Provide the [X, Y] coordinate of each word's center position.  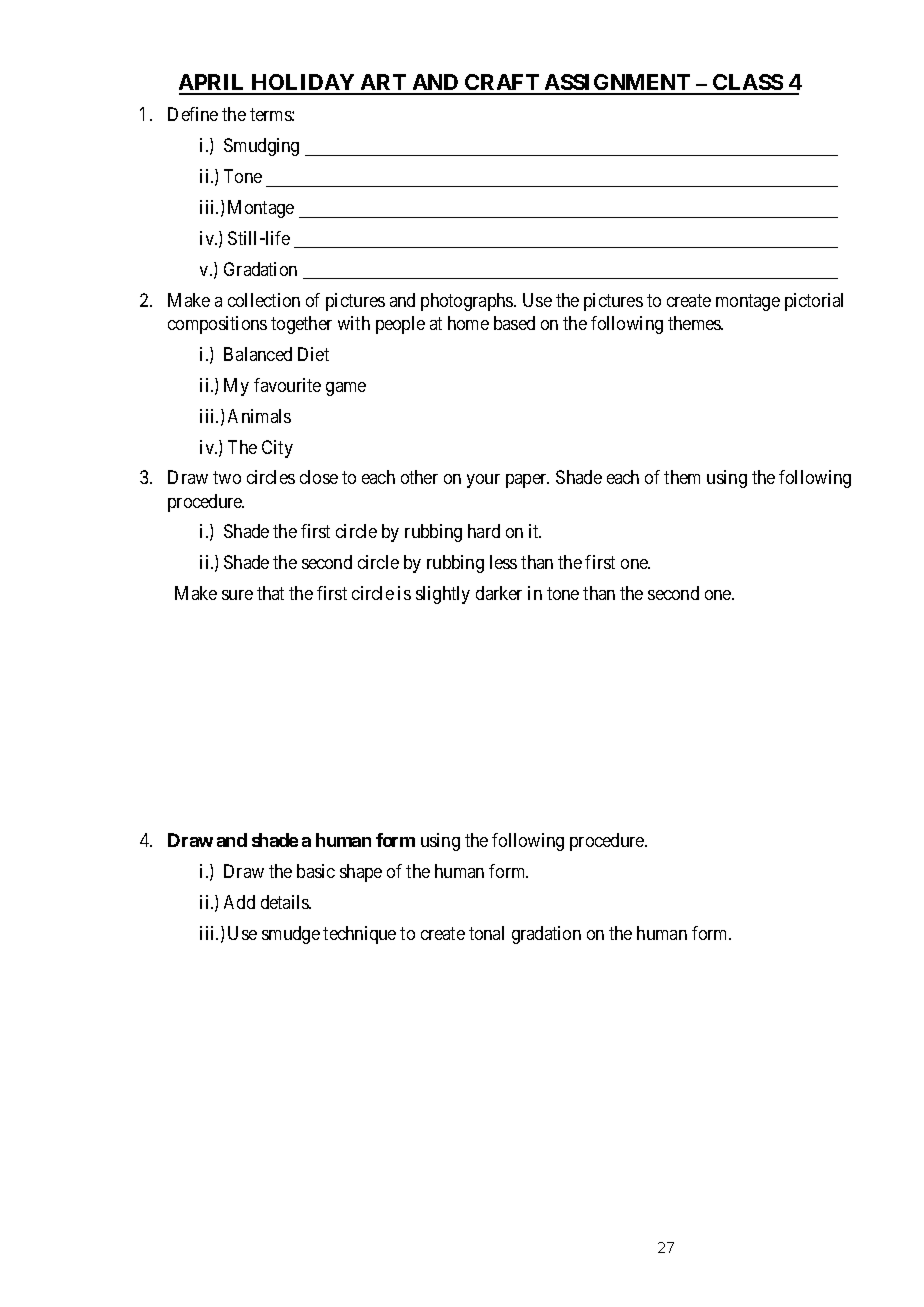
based [514, 323]
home [468, 323]
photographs [468, 302]
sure [237, 595]
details [285, 902]
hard [484, 531]
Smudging [261, 147]
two [227, 478]
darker [499, 593]
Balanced [258, 354]
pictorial [814, 302]
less [503, 562]
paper [527, 481]
